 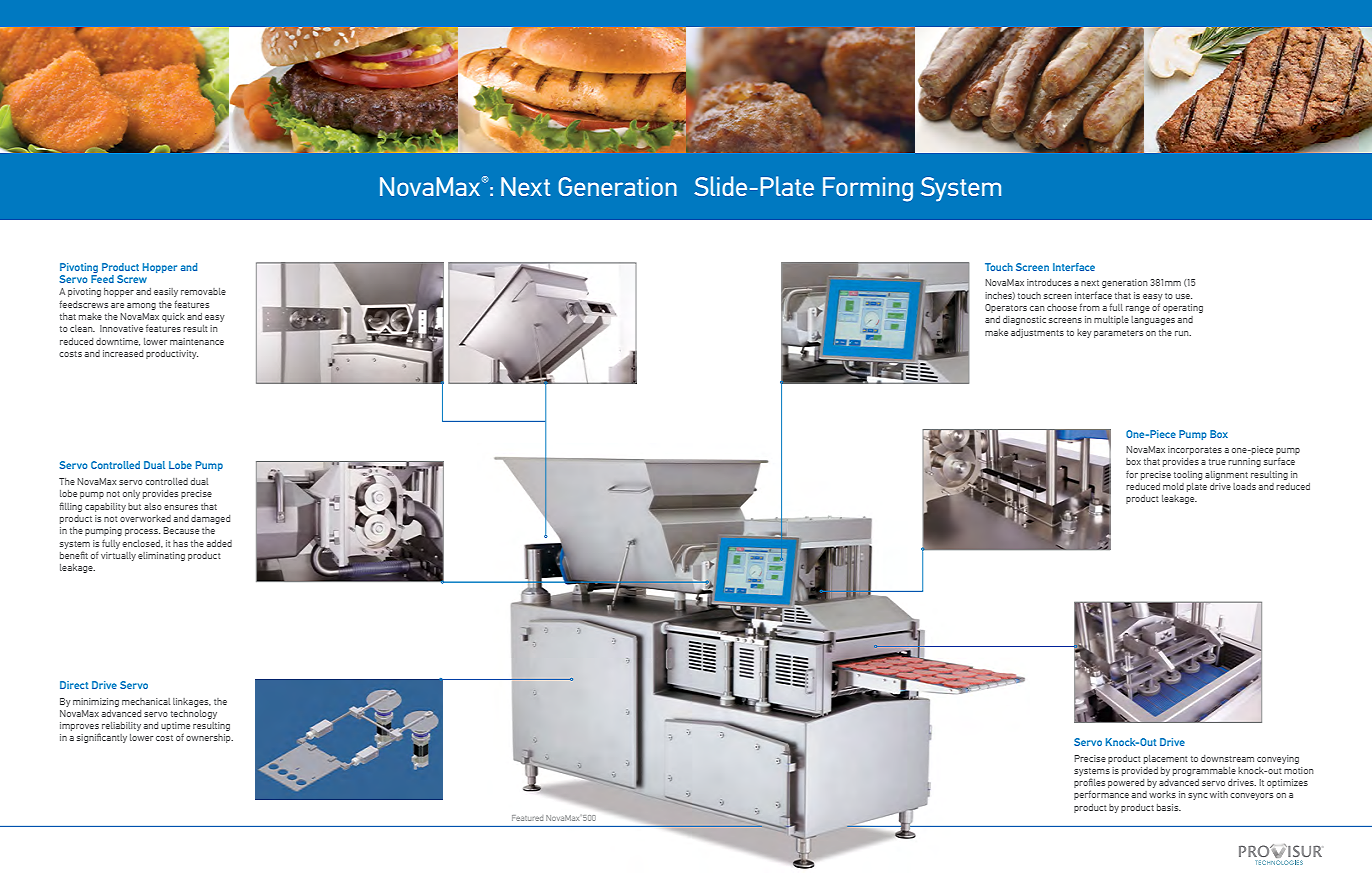 I want to click on Featured, so click(x=527, y=818).
